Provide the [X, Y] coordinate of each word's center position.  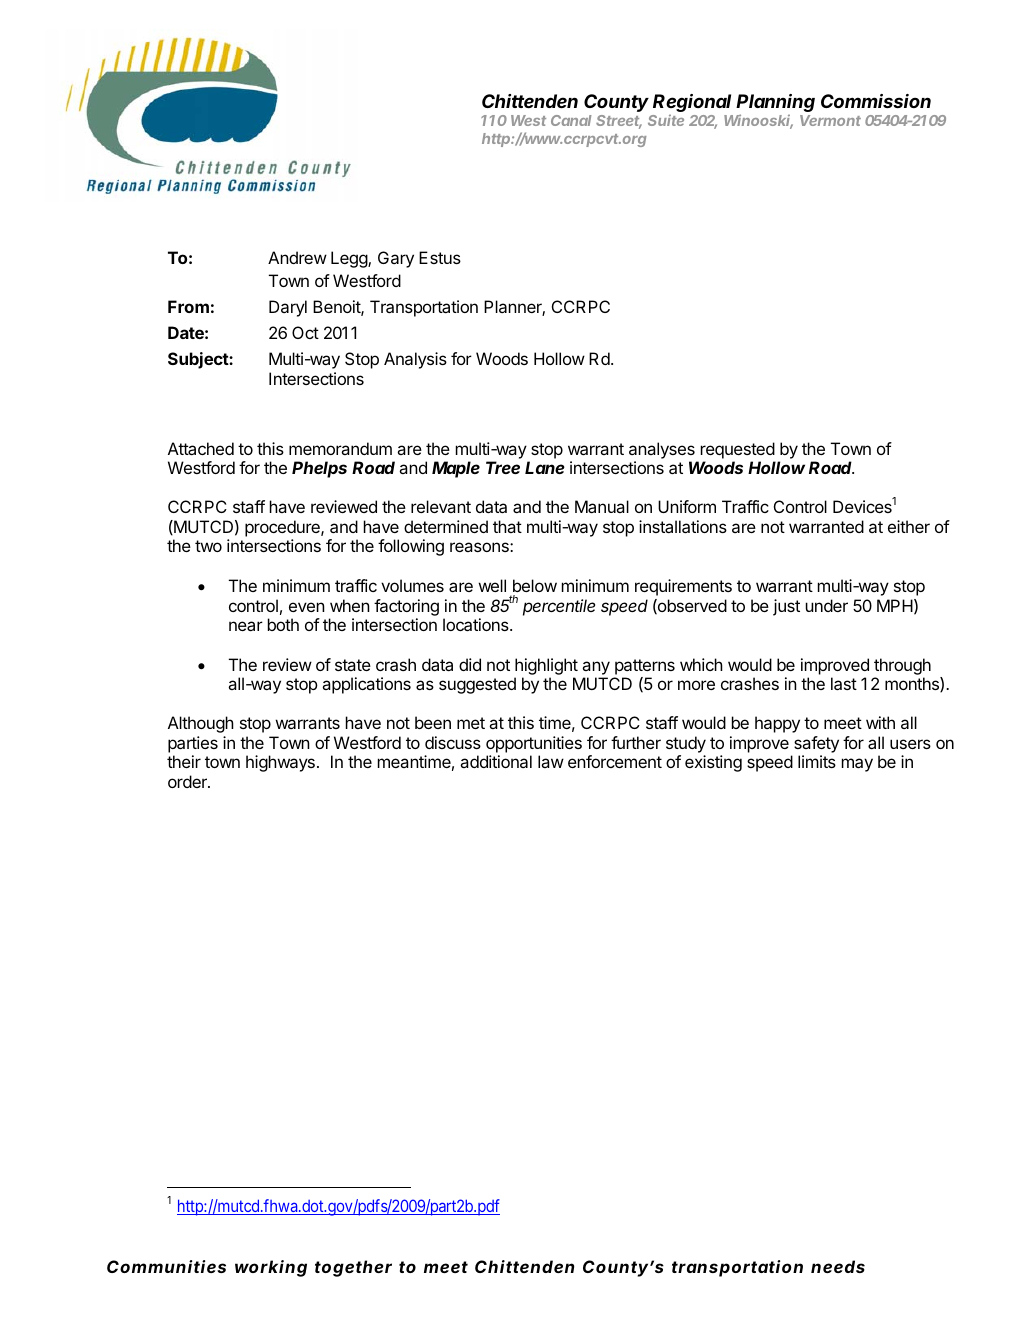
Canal [571, 120]
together [353, 1268]
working [271, 1268]
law [551, 761]
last [844, 683]
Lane [545, 467]
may [857, 765]
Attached [201, 448]
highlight [546, 668]
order [188, 781]
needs [838, 1266]
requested [738, 452]
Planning [775, 104]
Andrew [297, 257]
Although [201, 724]
